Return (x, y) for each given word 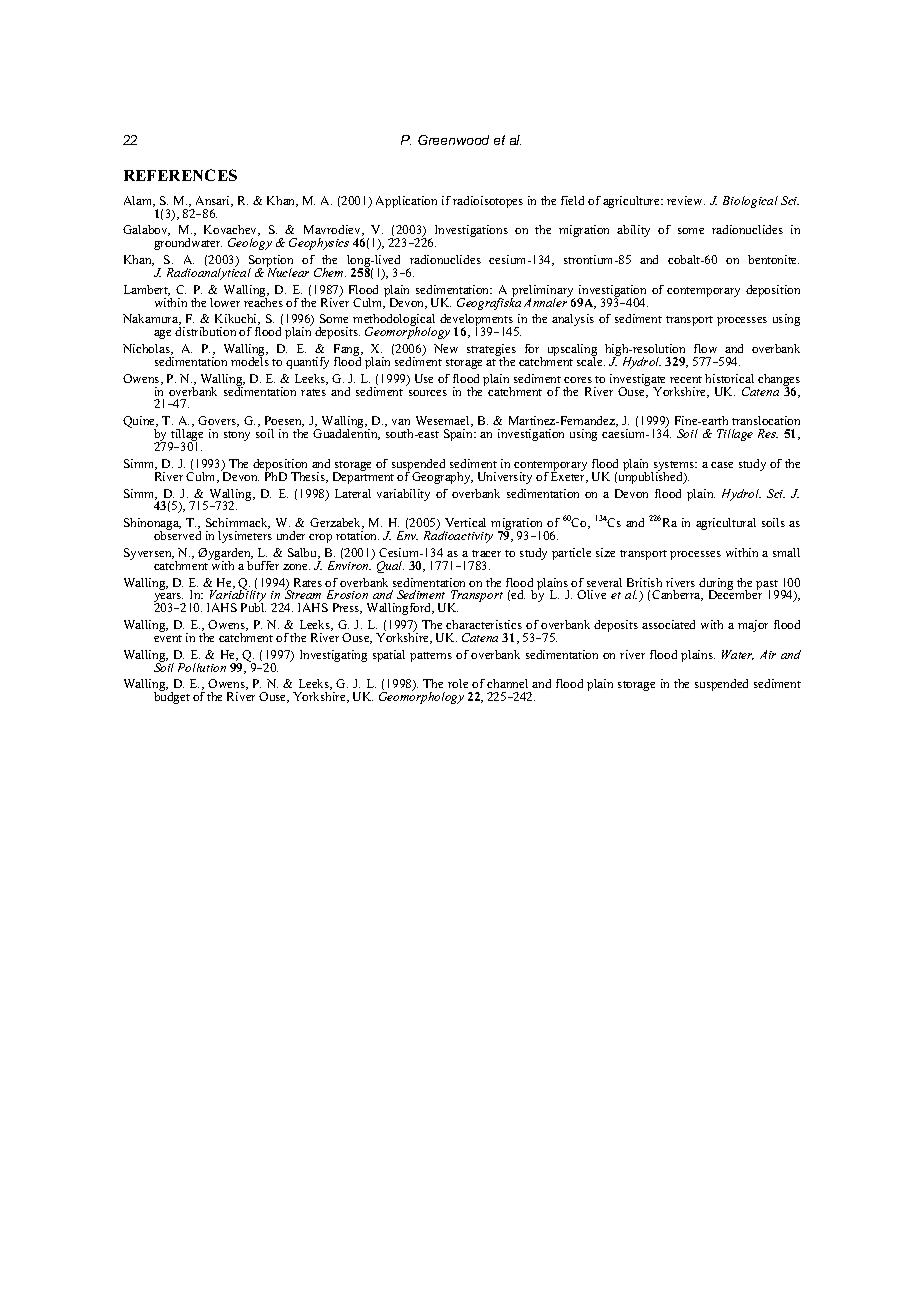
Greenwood (453, 140)
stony (237, 436)
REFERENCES (180, 175)
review (686, 200)
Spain (459, 435)
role (458, 683)
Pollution (202, 667)
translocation (766, 420)
